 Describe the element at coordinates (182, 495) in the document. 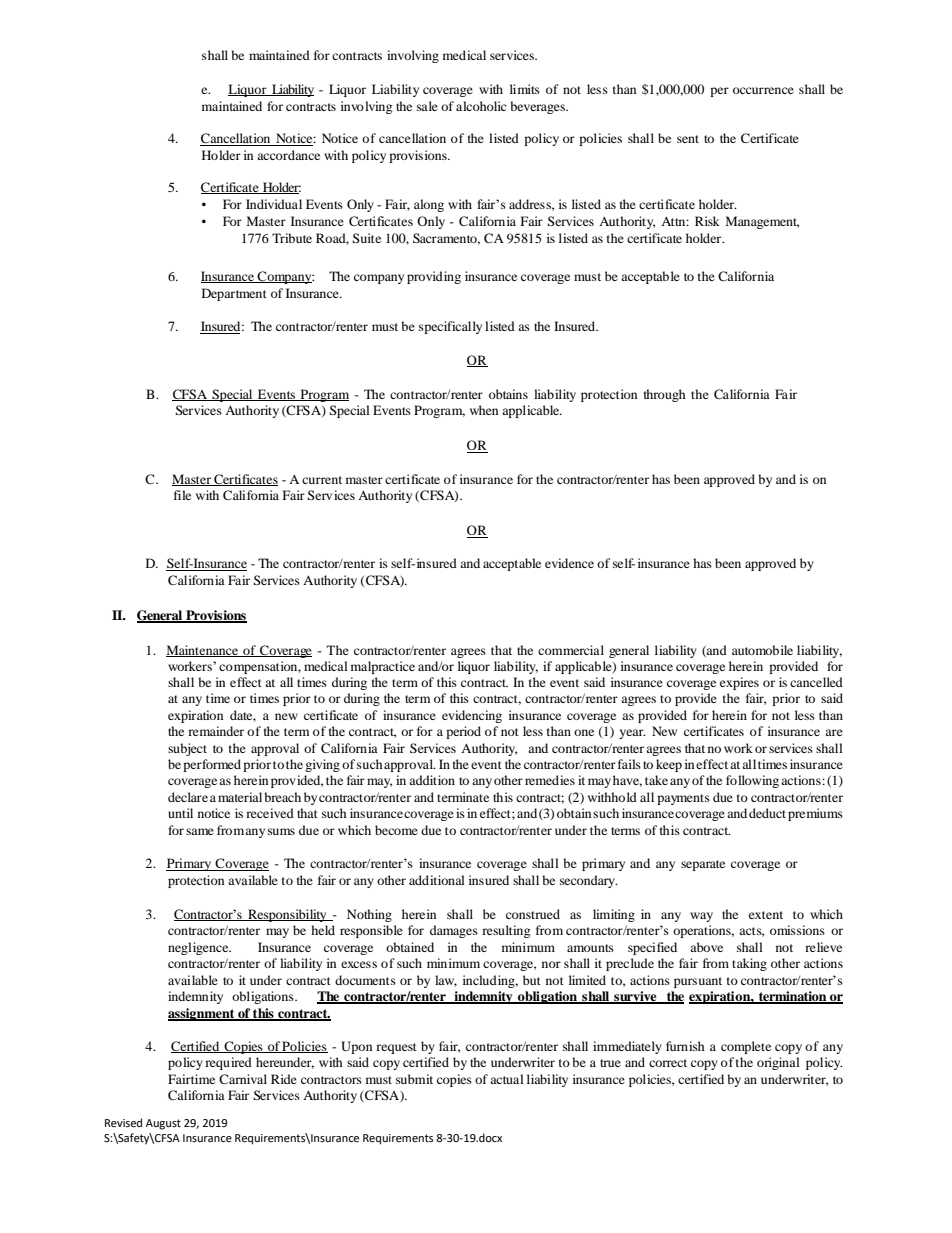

I see `file` at that location.
